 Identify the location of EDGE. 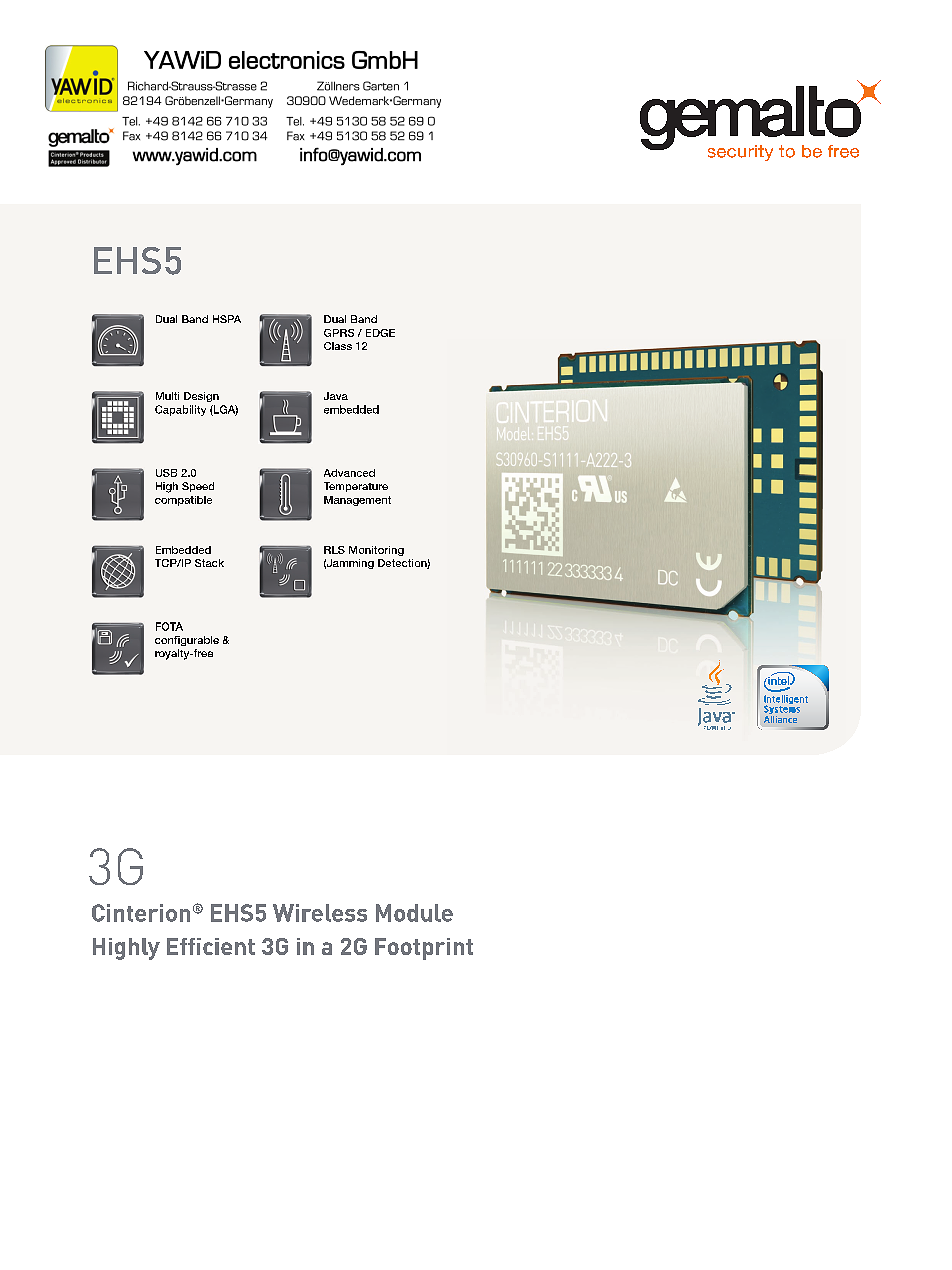
(380, 333).
